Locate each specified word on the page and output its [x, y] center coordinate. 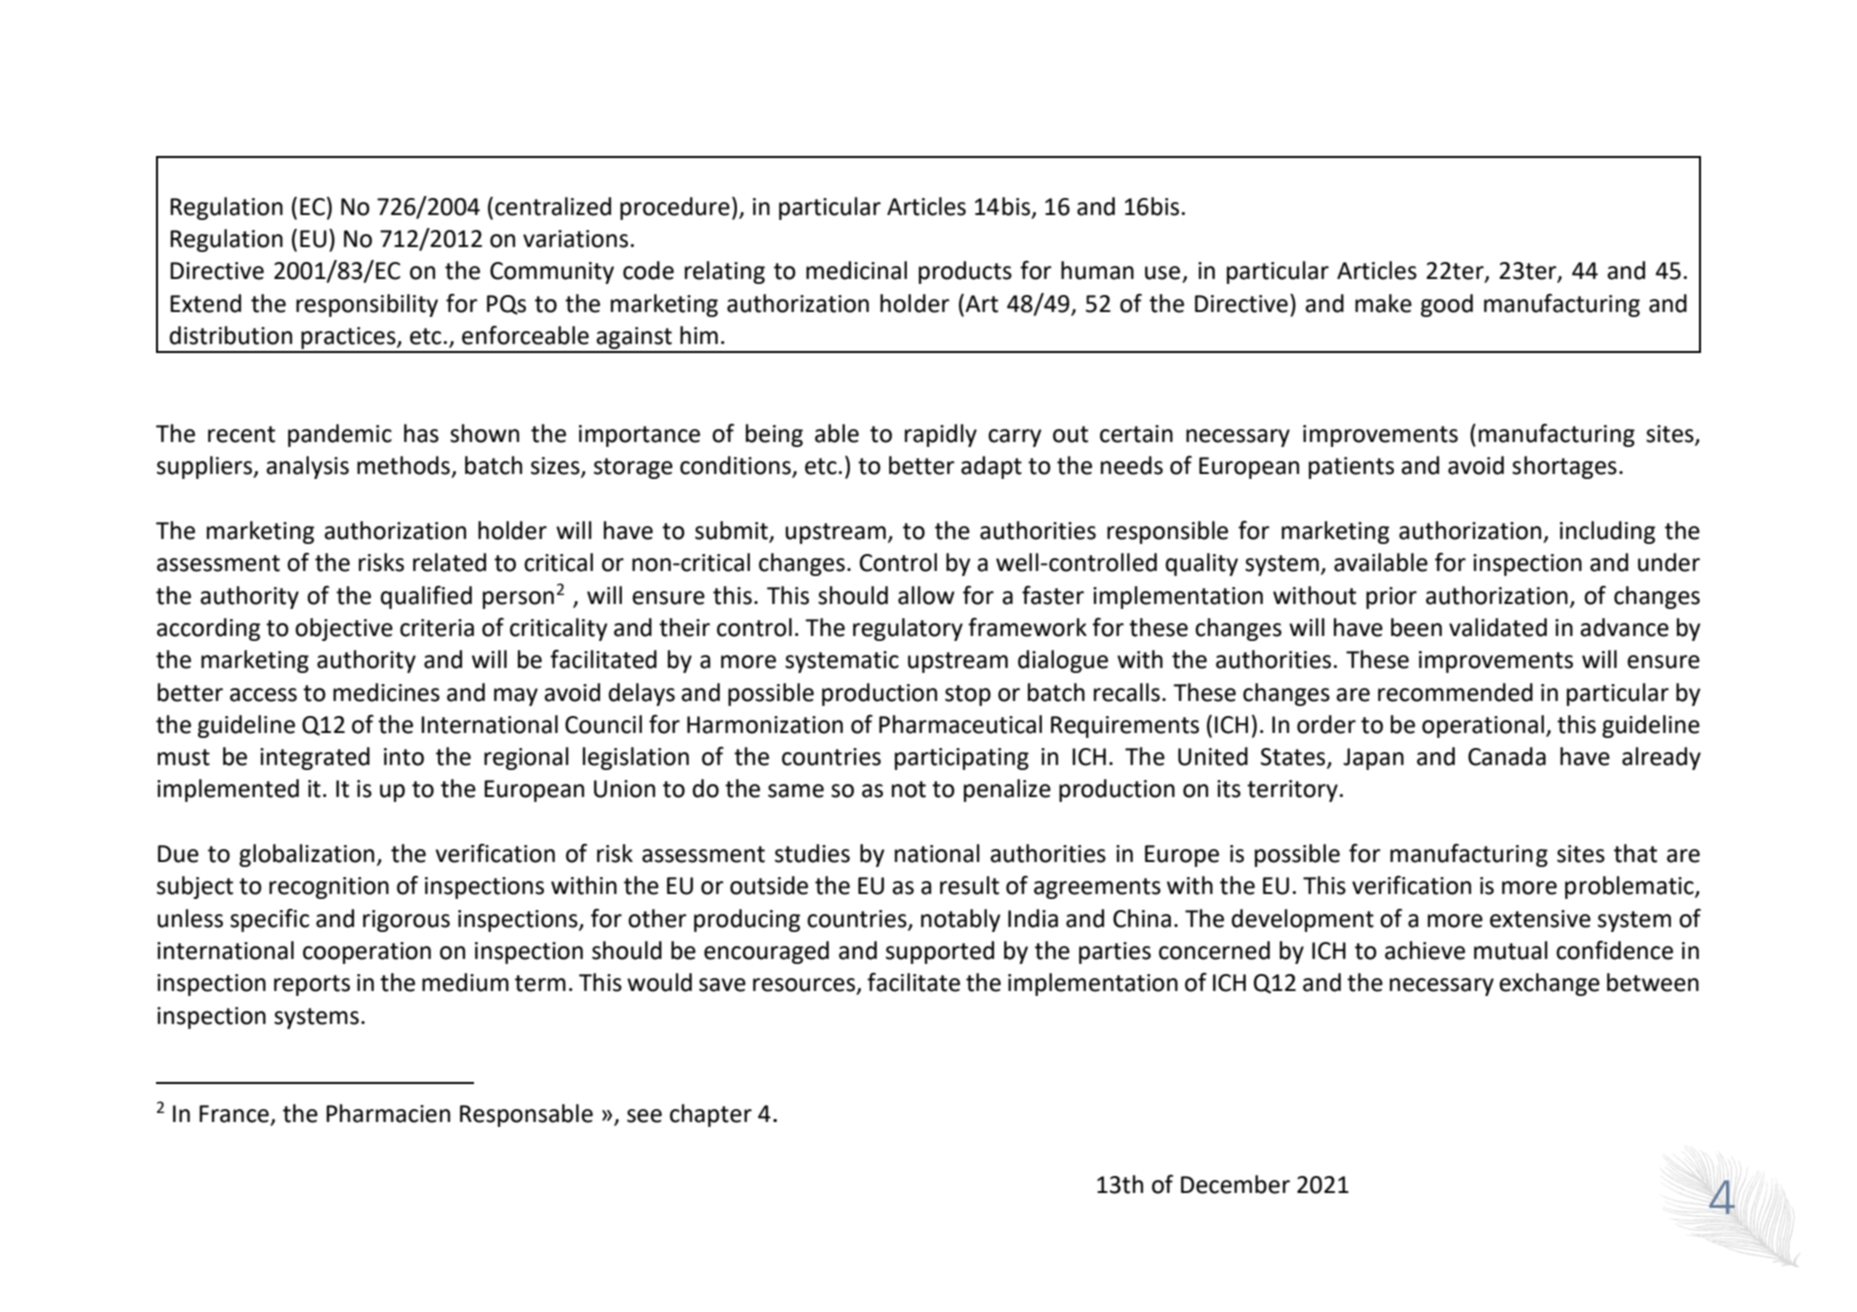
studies [812, 853]
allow [926, 595]
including [1607, 532]
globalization [306, 855]
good [1447, 305]
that [1635, 853]
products [965, 272]
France [234, 1114]
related [449, 562]
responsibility [367, 305]
